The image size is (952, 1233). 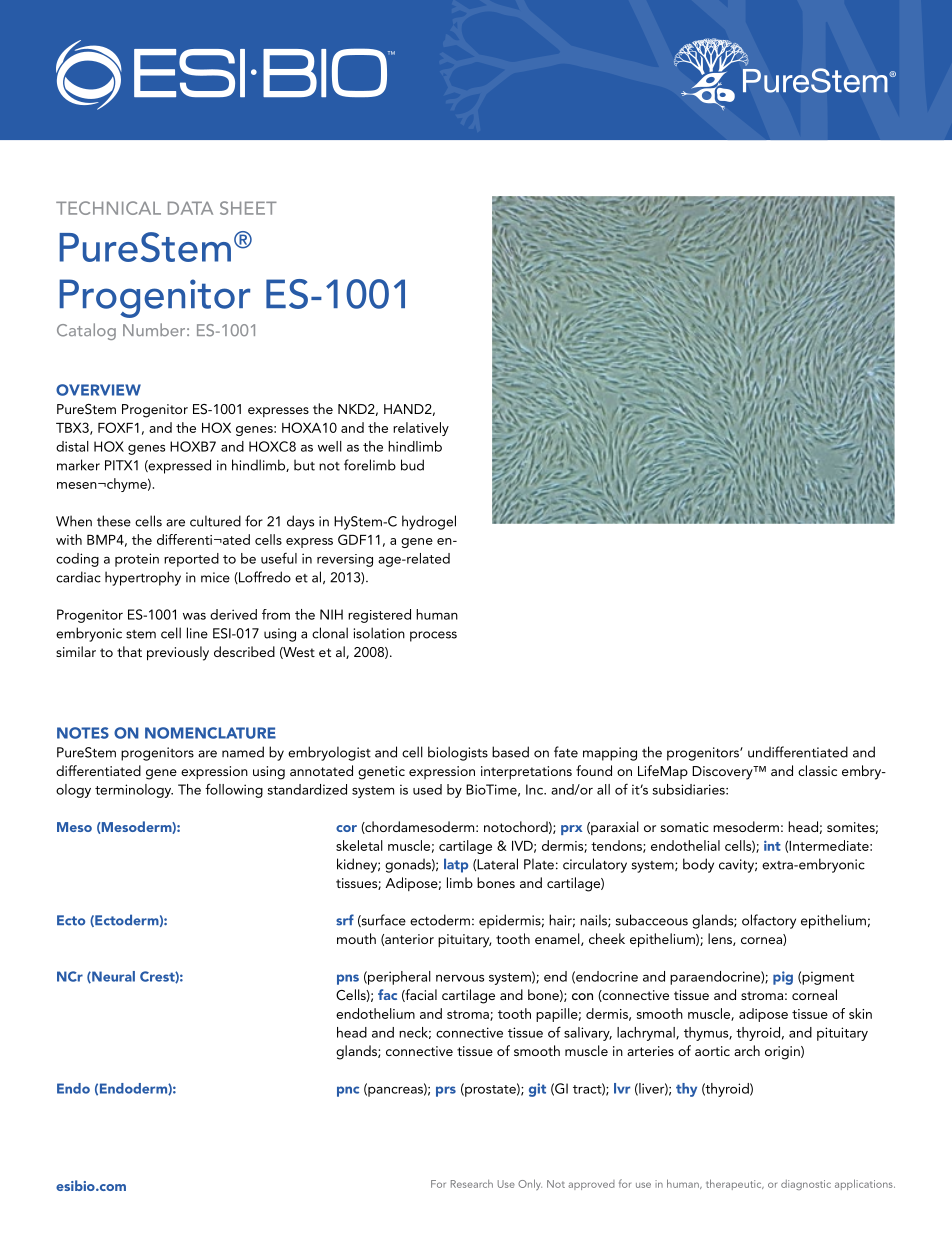 I want to click on olfactory, so click(x=769, y=921).
